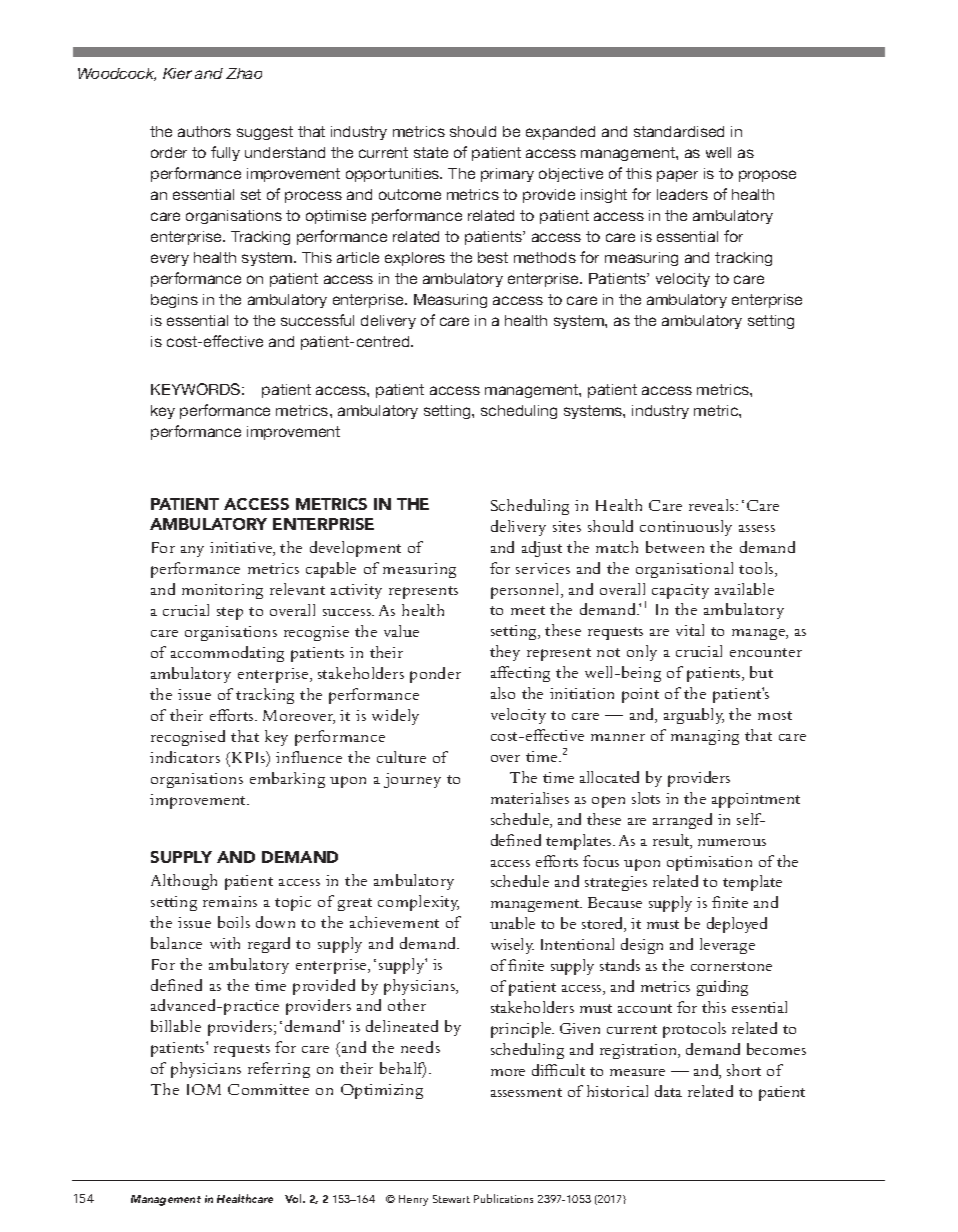 The width and height of the image is (958, 1232). Describe the element at coordinates (451, 1199) in the image. I see `Stewart` at that location.
